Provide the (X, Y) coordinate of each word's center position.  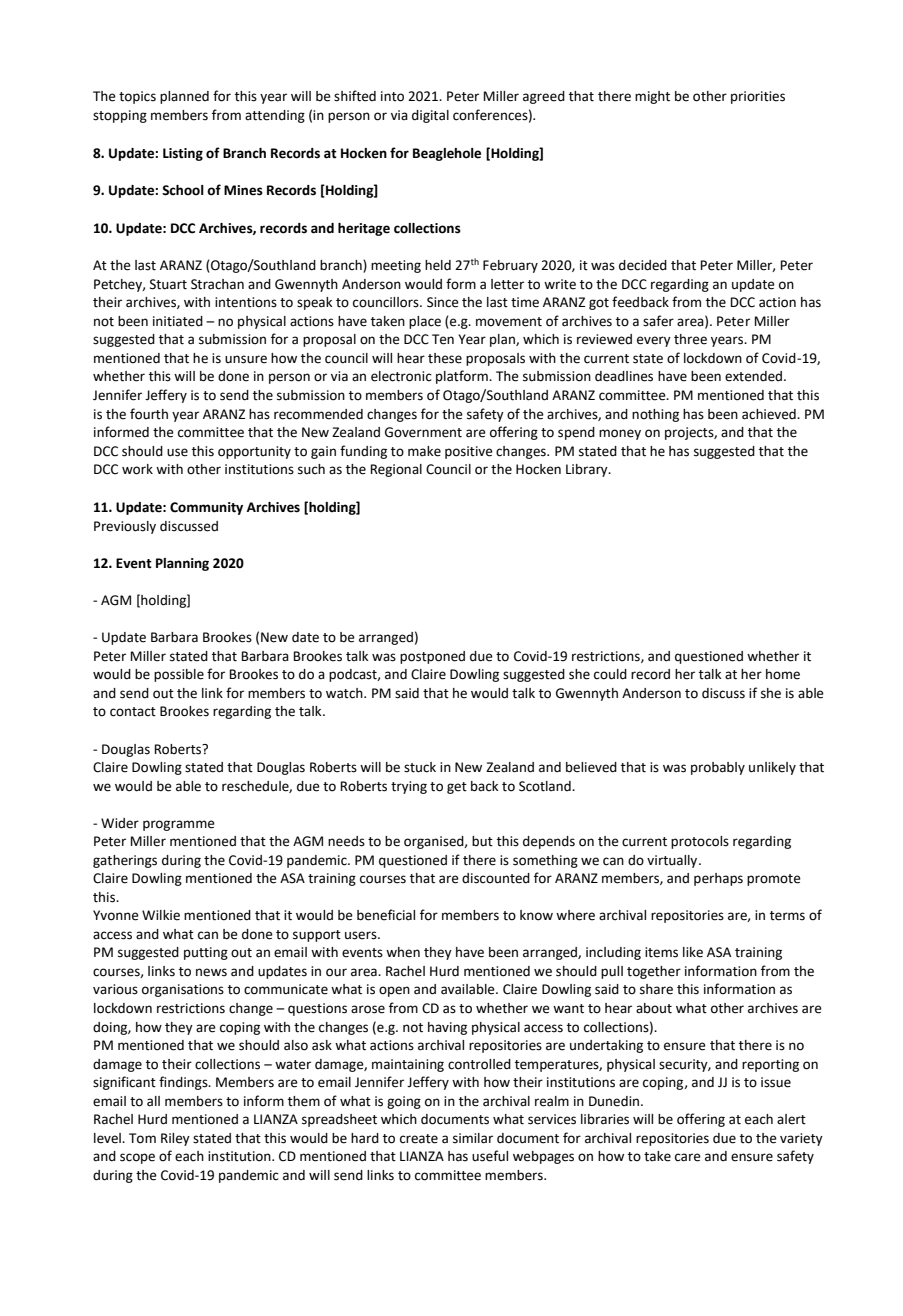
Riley (175, 1139)
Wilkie (161, 915)
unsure (246, 359)
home (783, 674)
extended (755, 376)
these (445, 358)
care (688, 1157)
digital (430, 116)
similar (473, 1138)
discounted (496, 878)
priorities (758, 97)
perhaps (718, 879)
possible (179, 675)
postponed (432, 657)
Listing (183, 154)
